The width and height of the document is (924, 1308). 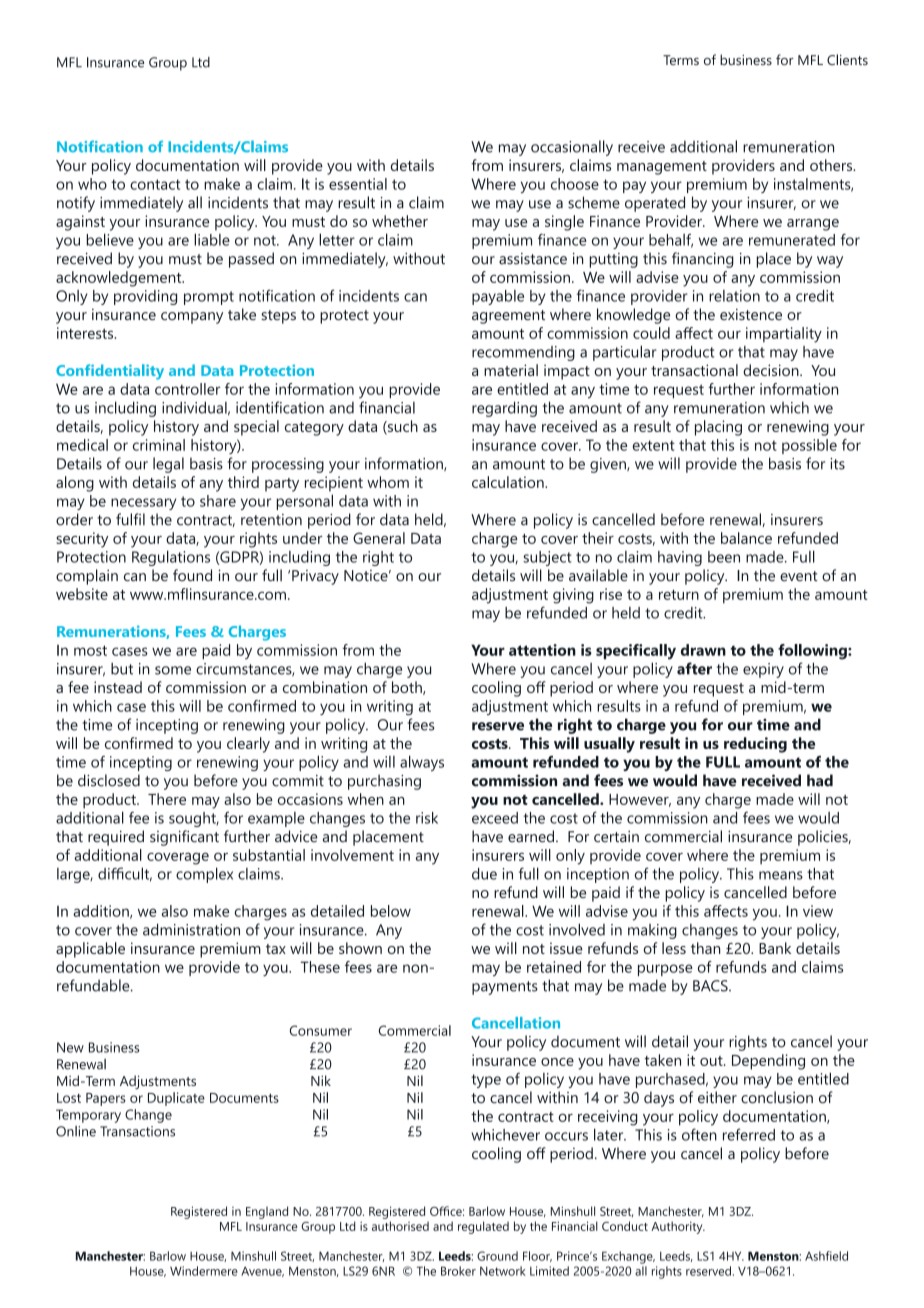 I want to click on regulated, so click(x=483, y=1227).
